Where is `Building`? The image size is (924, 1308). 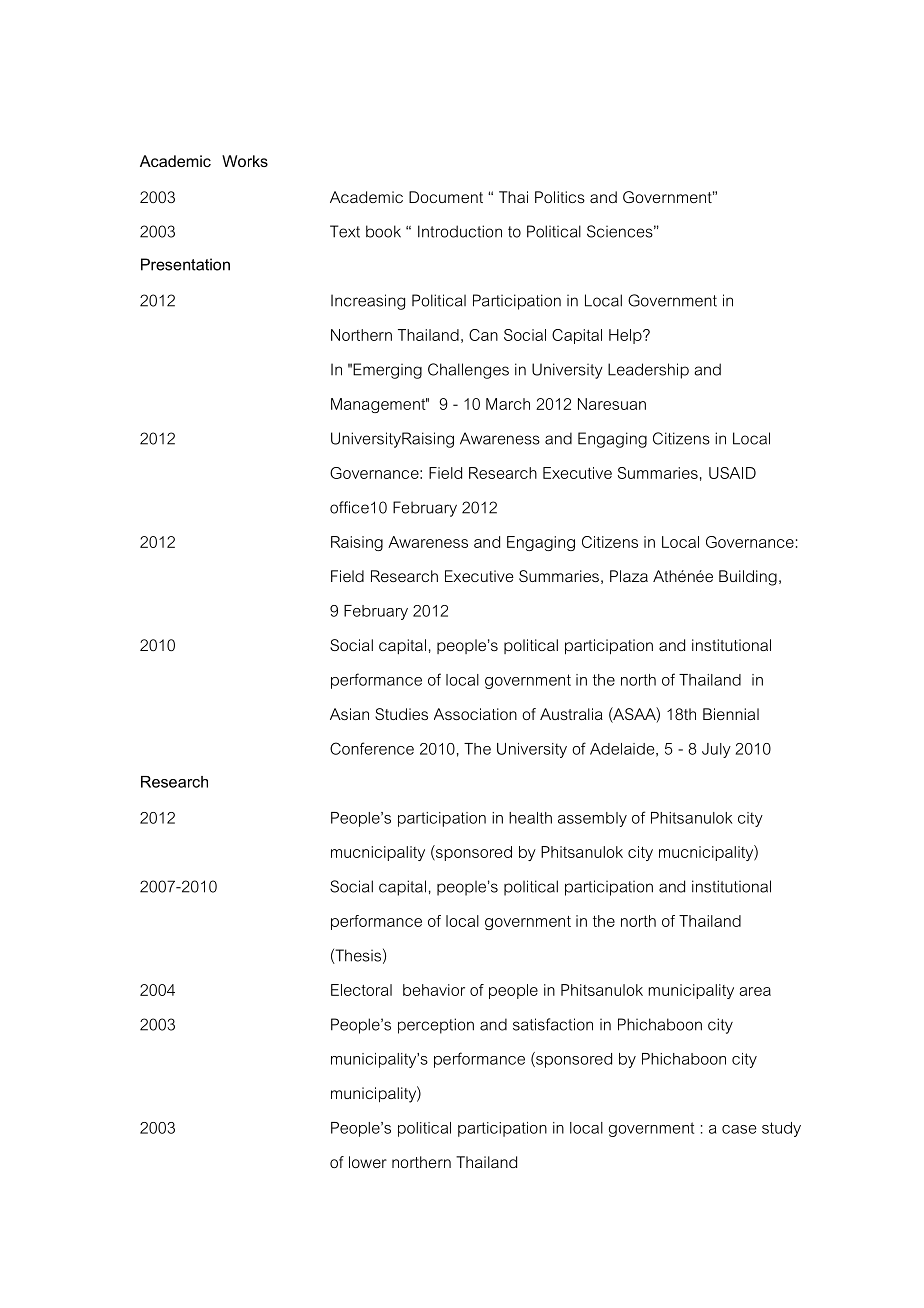
Building is located at coordinates (748, 578).
